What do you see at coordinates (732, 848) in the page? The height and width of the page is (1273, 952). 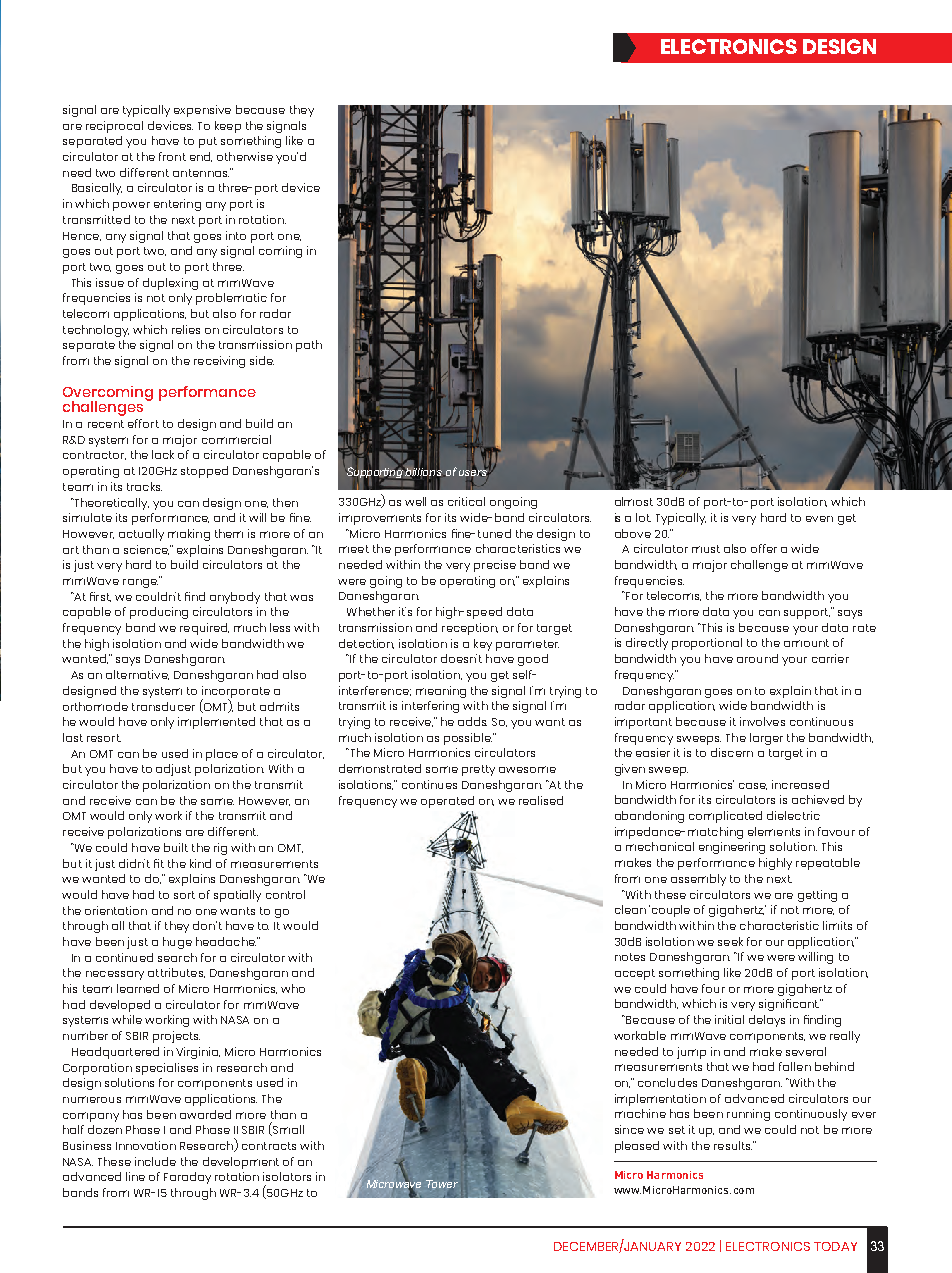 I see `engineering` at bounding box center [732, 848].
